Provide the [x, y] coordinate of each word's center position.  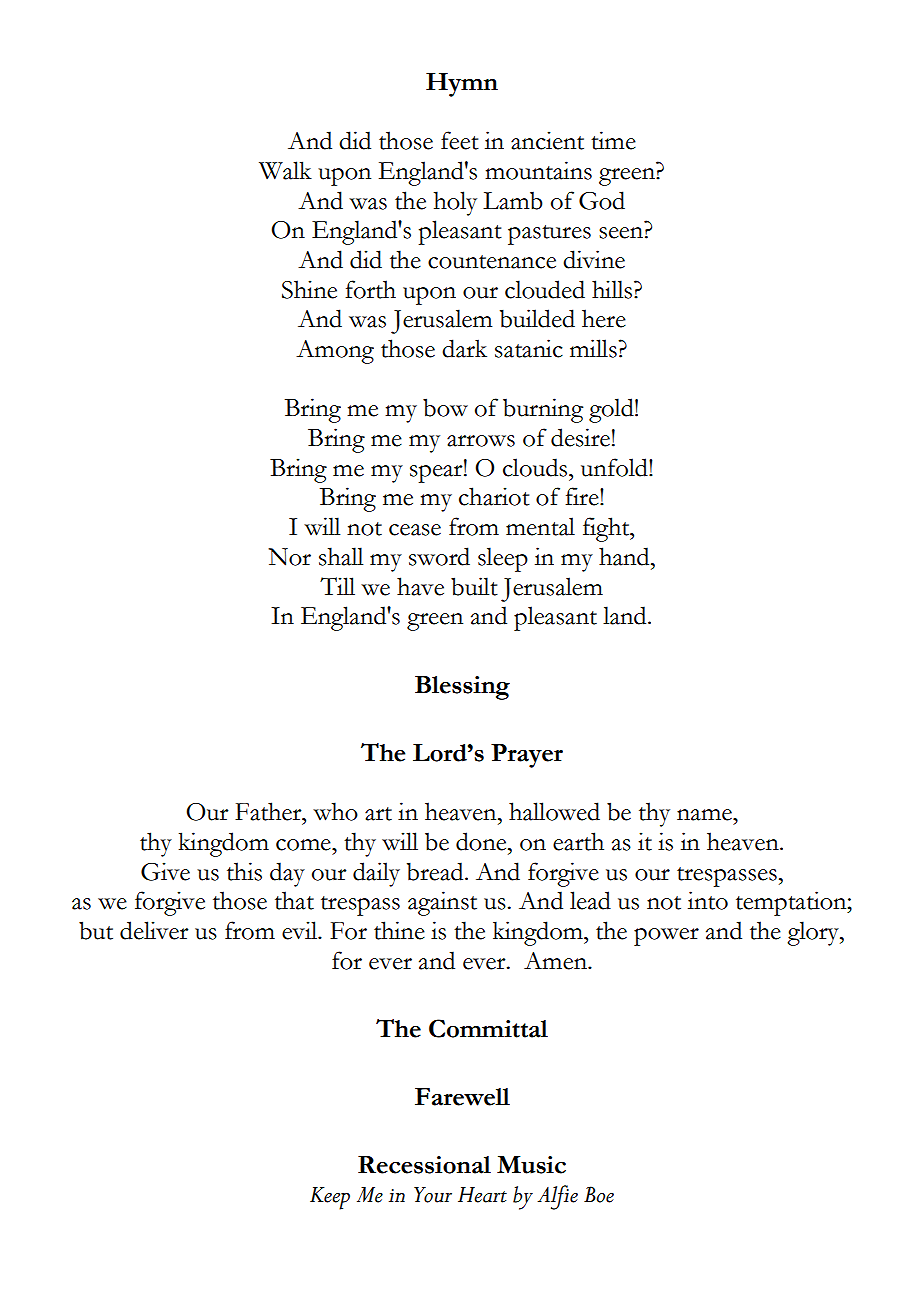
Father [269, 811]
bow [445, 407]
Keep [330, 1198]
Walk [285, 170]
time [613, 140]
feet [460, 140]
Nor [289, 557]
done [482, 841]
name [705, 815]
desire [580, 437]
